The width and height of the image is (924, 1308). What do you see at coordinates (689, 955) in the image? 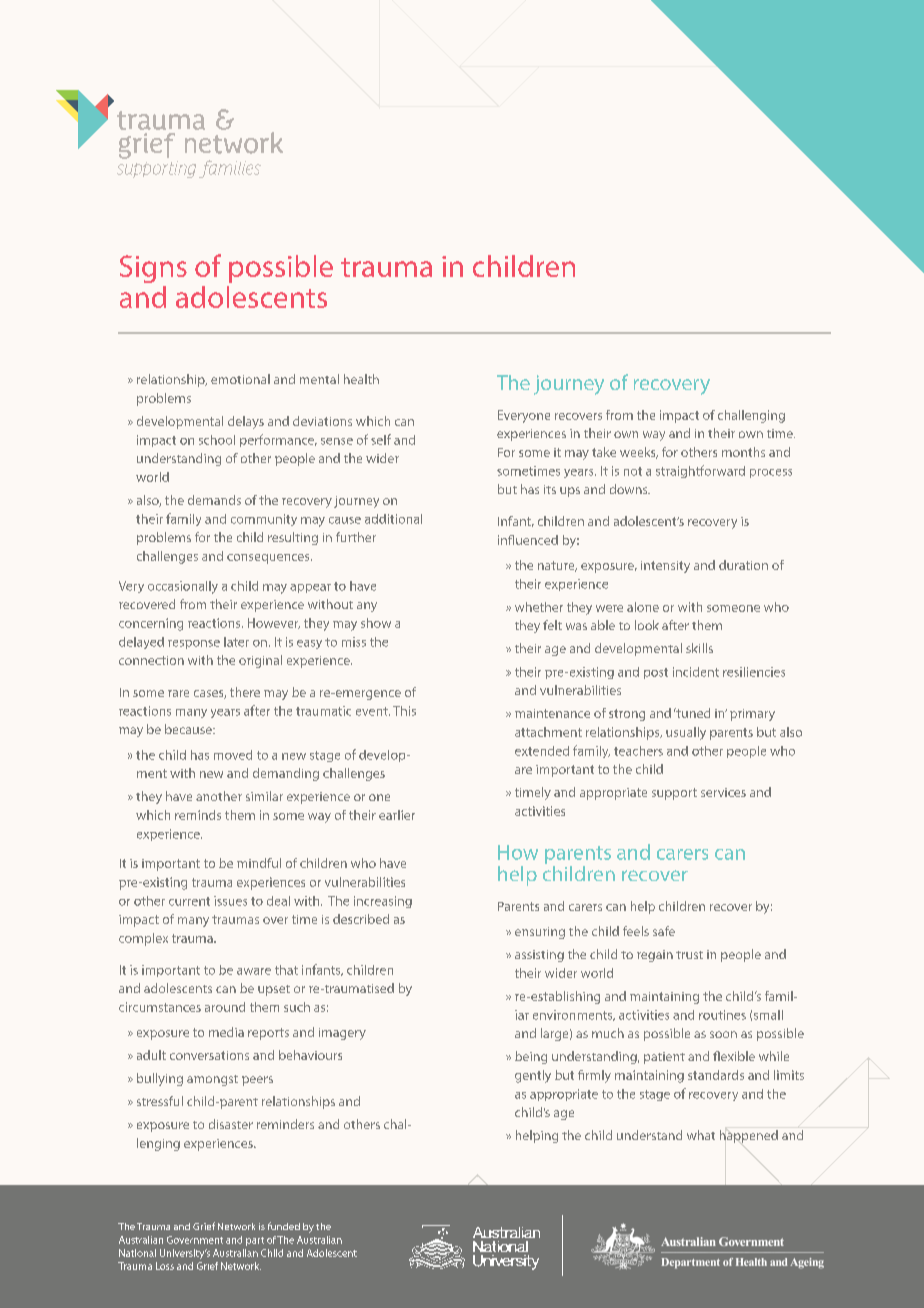
I see `trust` at bounding box center [689, 955].
